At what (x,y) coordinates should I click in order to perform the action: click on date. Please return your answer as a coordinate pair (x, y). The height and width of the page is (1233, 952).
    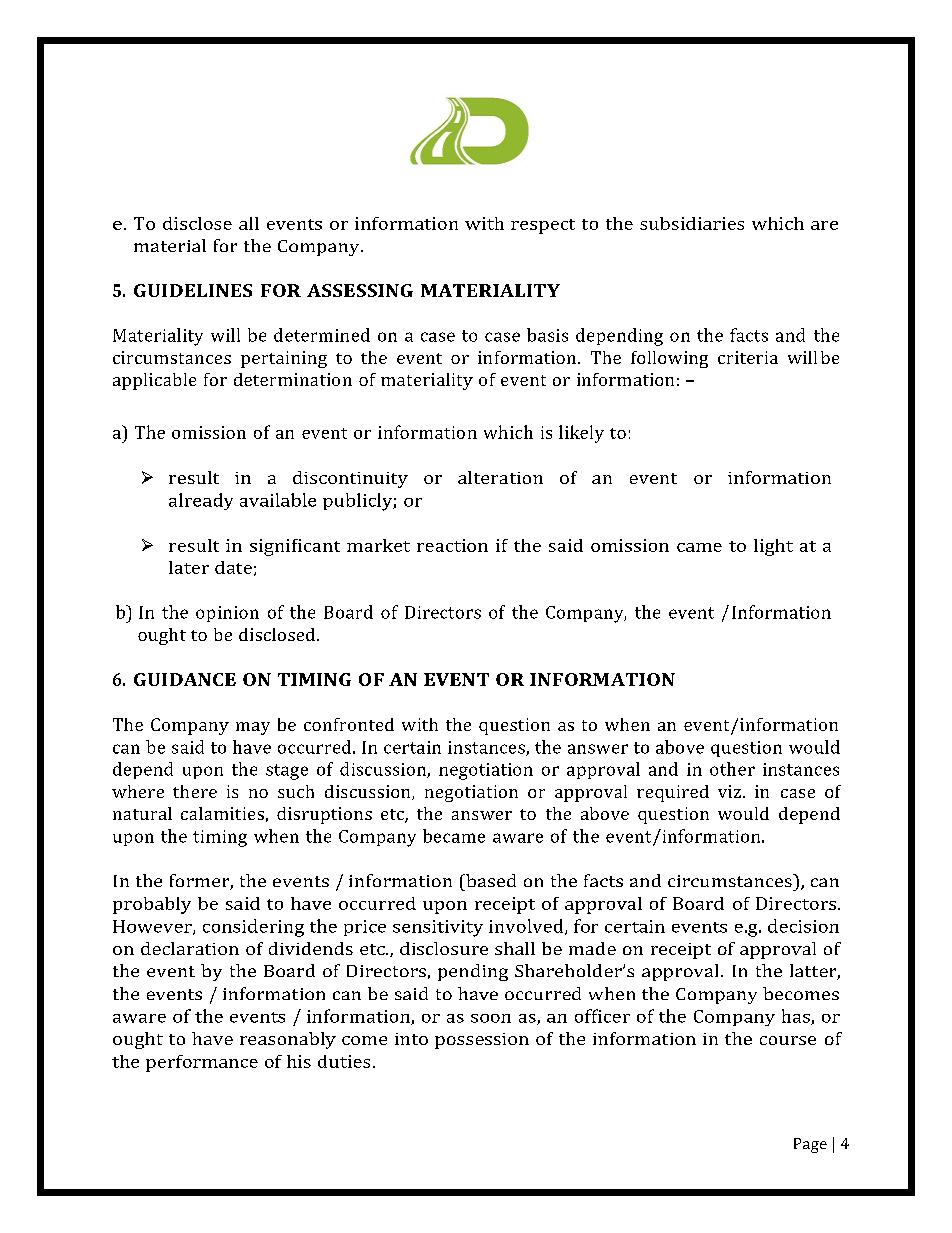
    Looking at the image, I should click on (233, 567).
